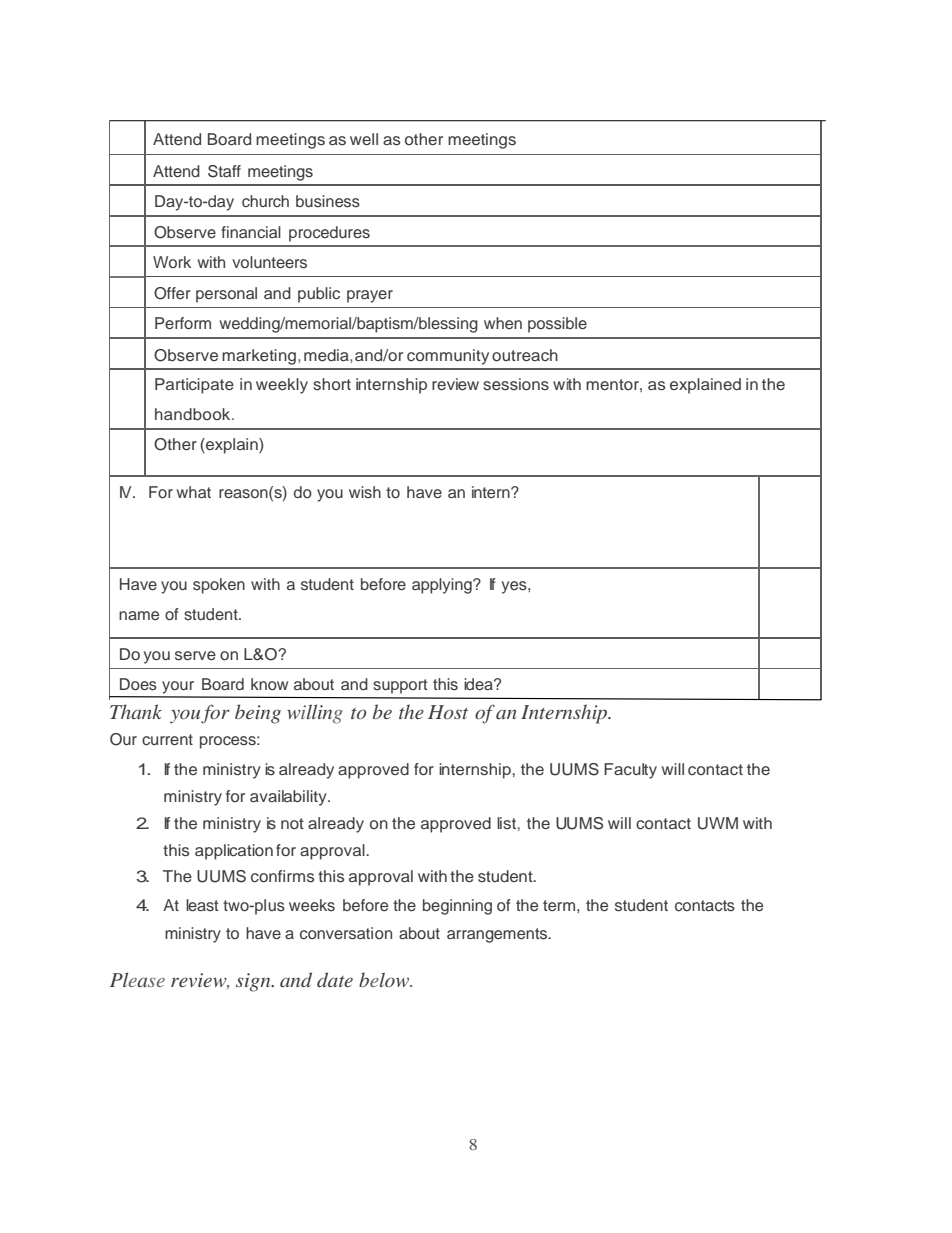  What do you see at coordinates (557, 325) in the page?
I see `possible` at bounding box center [557, 325].
